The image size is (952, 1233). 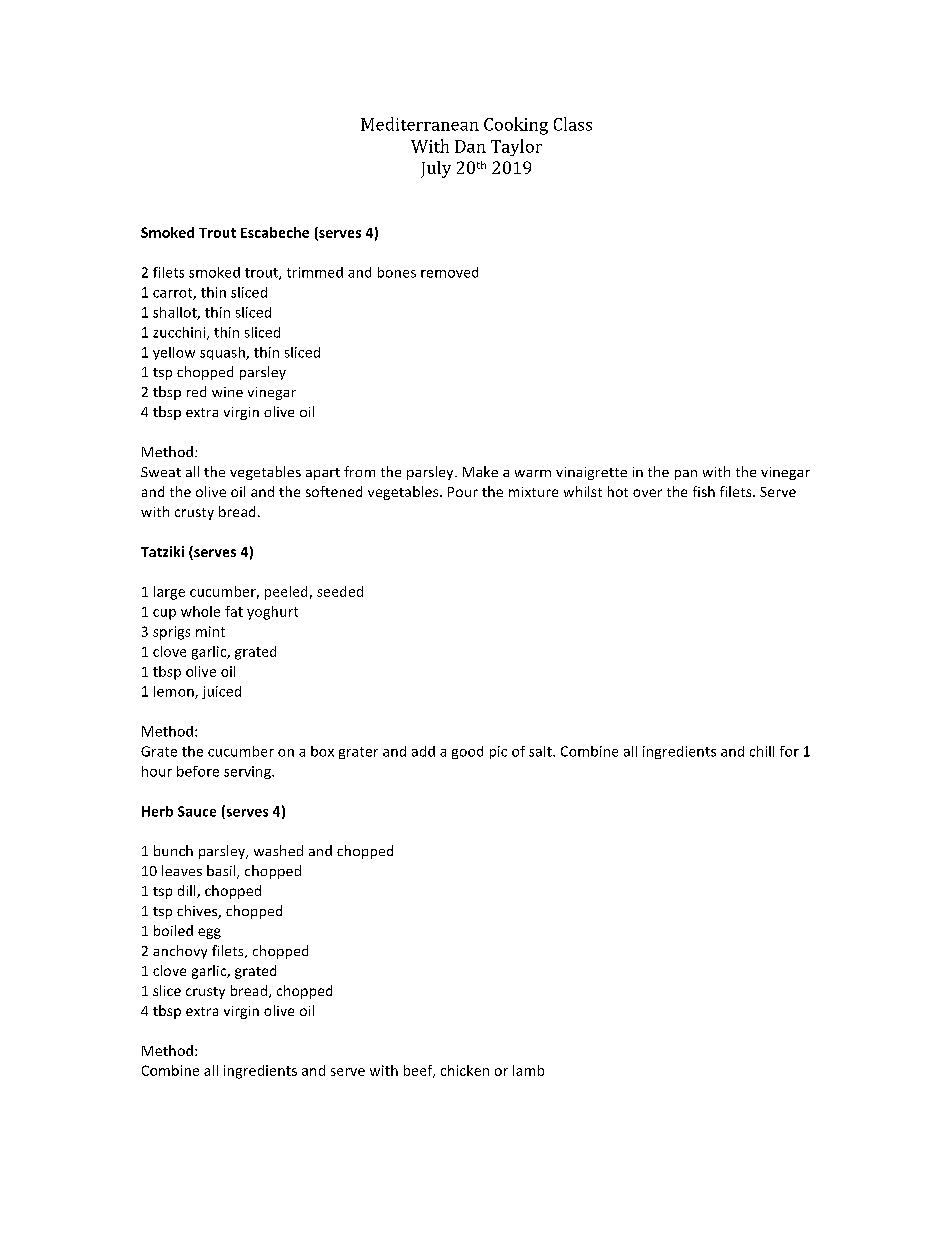 What do you see at coordinates (161, 472) in the screenshot?
I see `Sweat` at bounding box center [161, 472].
